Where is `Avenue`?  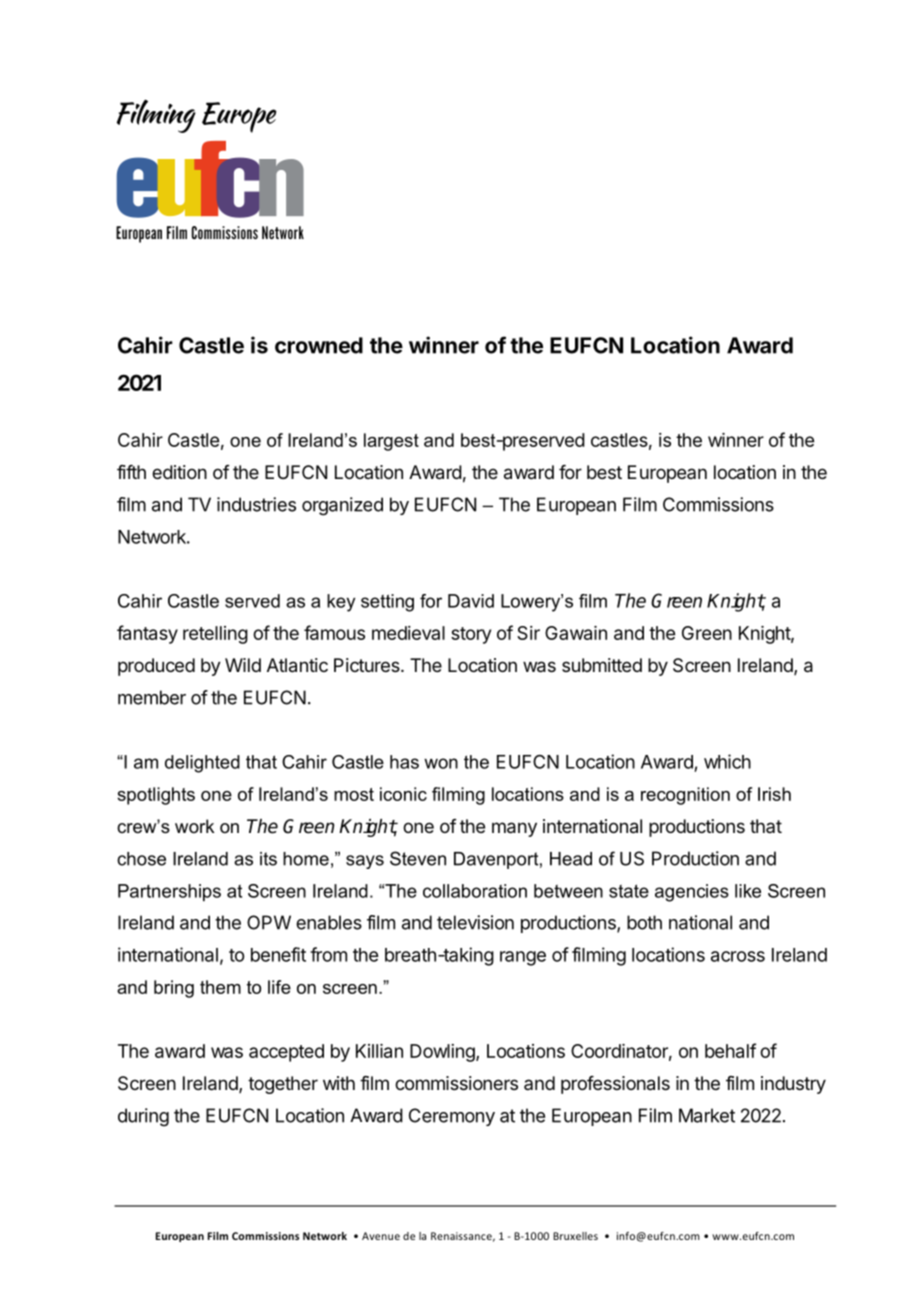 Avenue is located at coordinates (381, 1236).
